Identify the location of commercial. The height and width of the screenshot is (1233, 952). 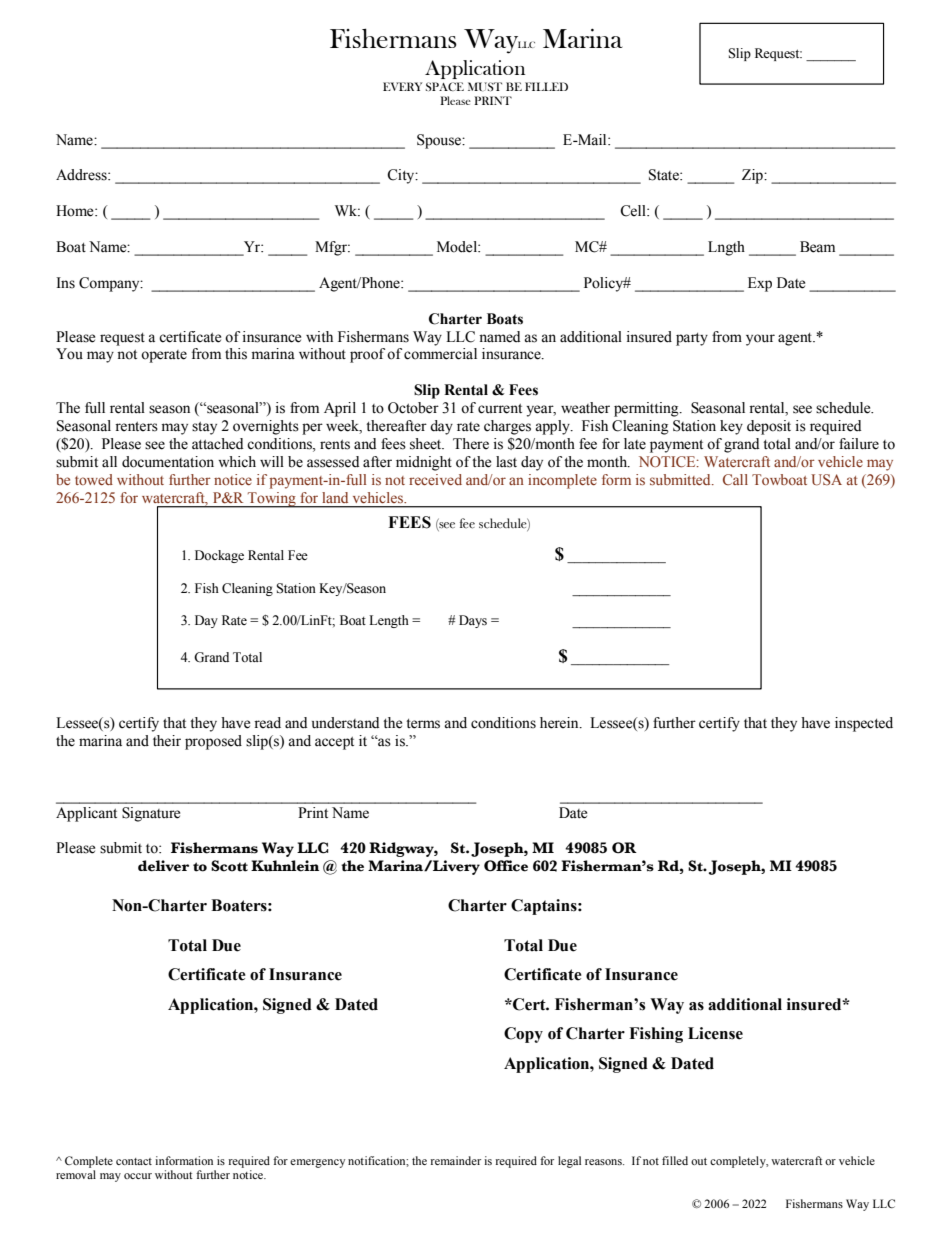
(440, 354).
